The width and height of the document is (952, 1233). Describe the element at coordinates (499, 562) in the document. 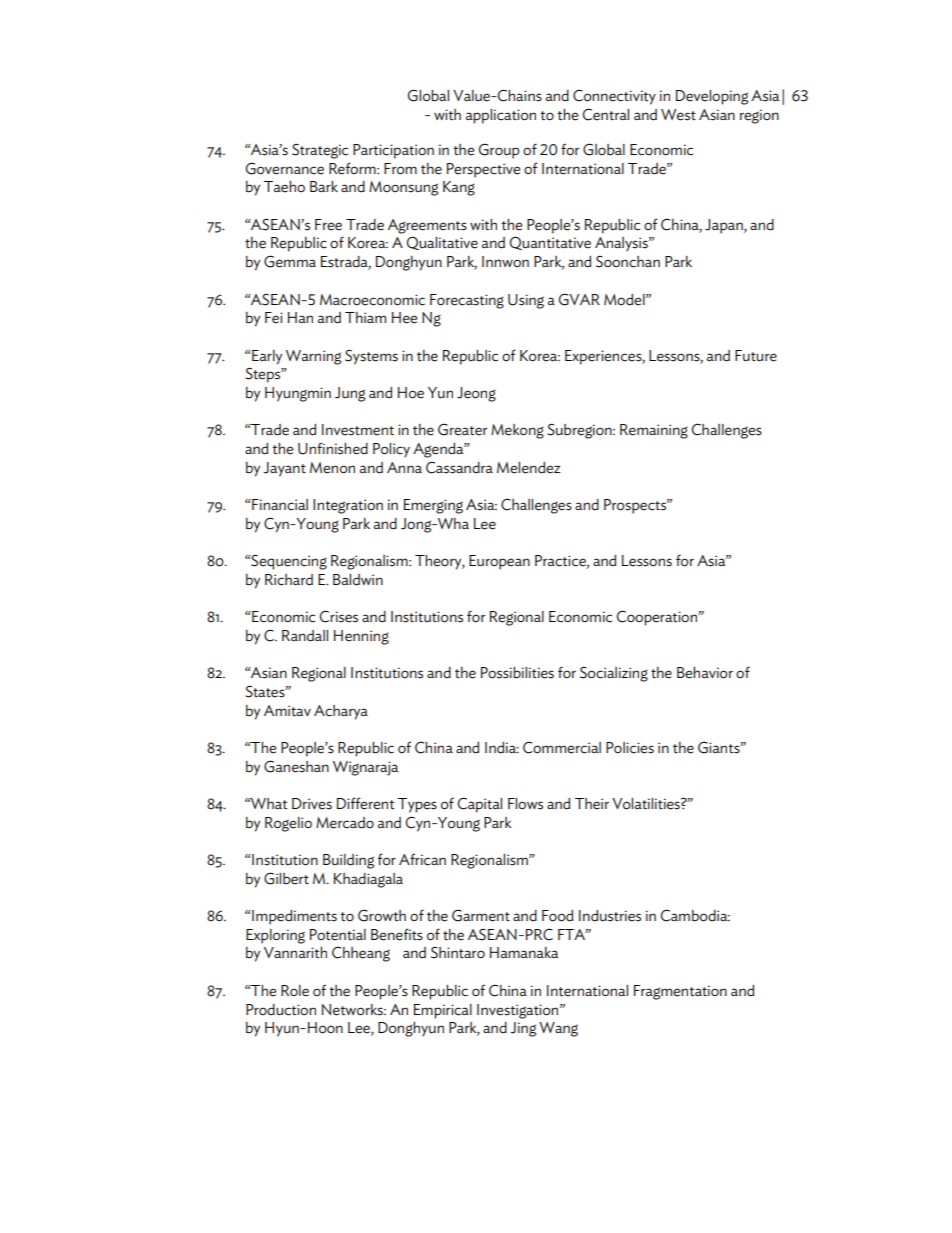

I see `European` at that location.
